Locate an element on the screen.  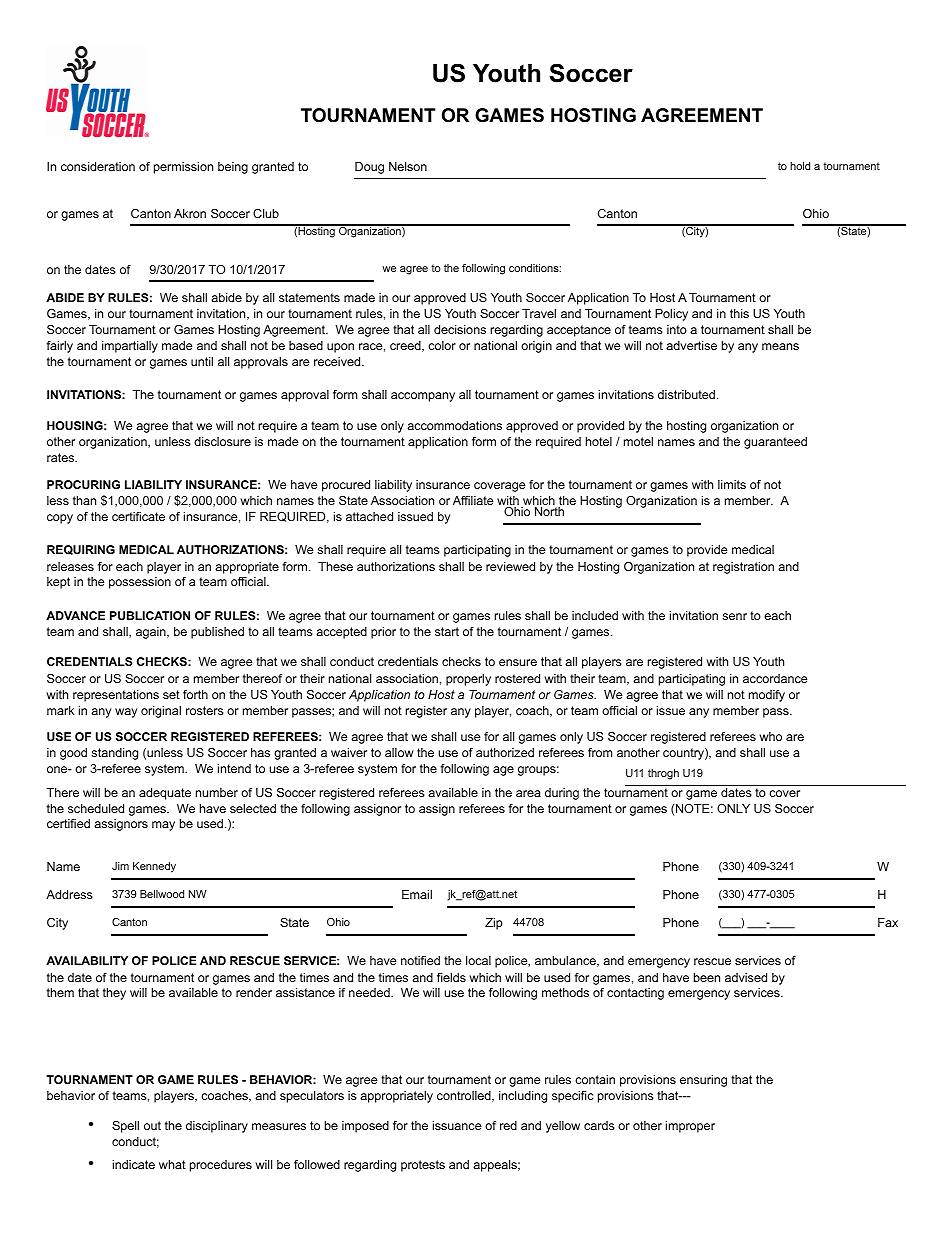
improper is located at coordinates (690, 1127).
